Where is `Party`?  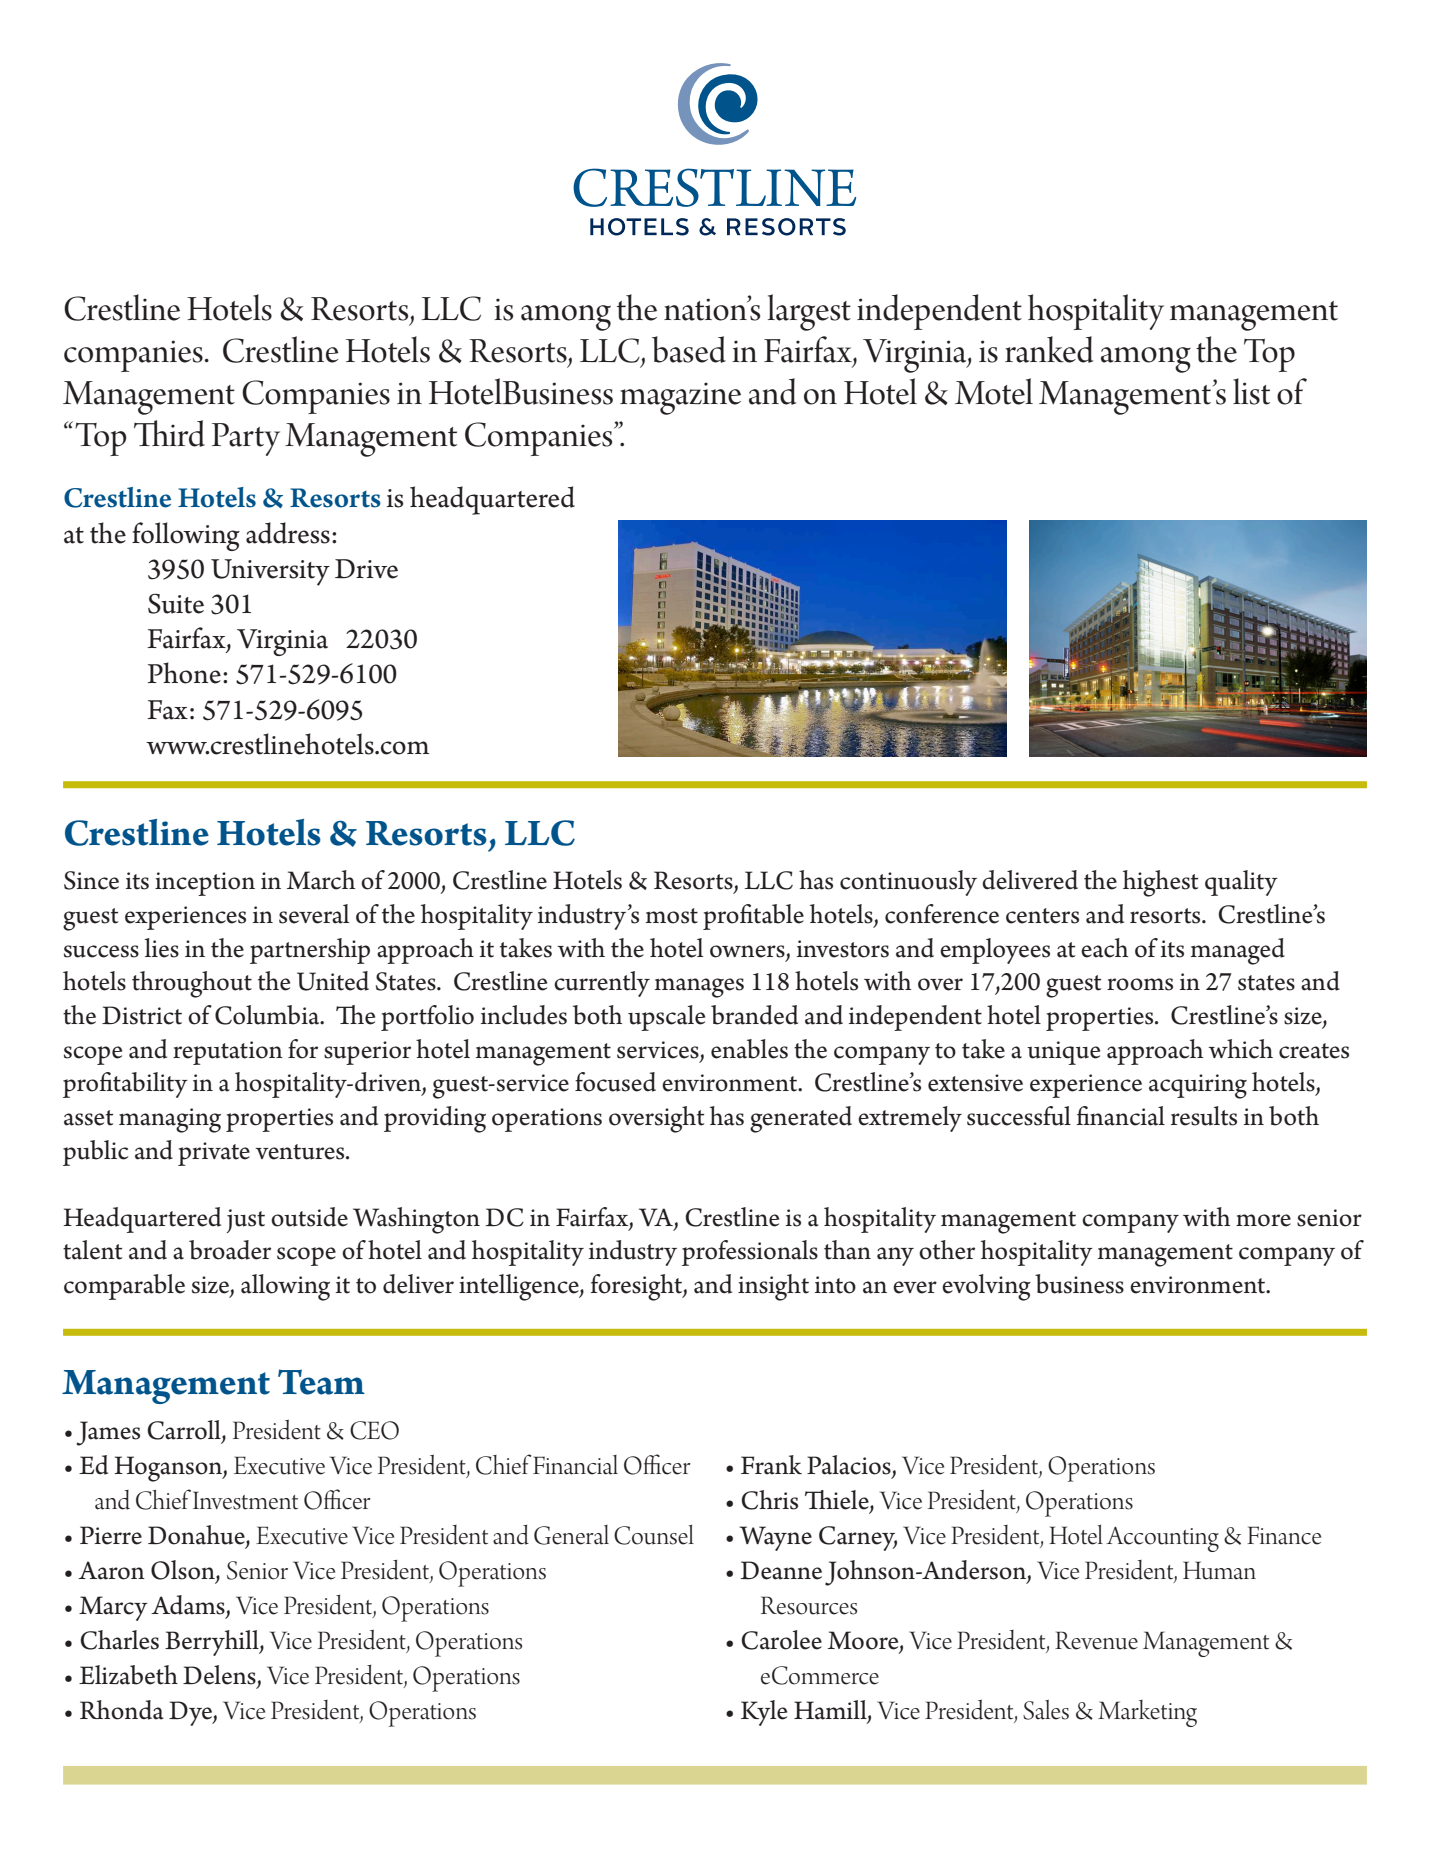
Party is located at coordinates (246, 439).
